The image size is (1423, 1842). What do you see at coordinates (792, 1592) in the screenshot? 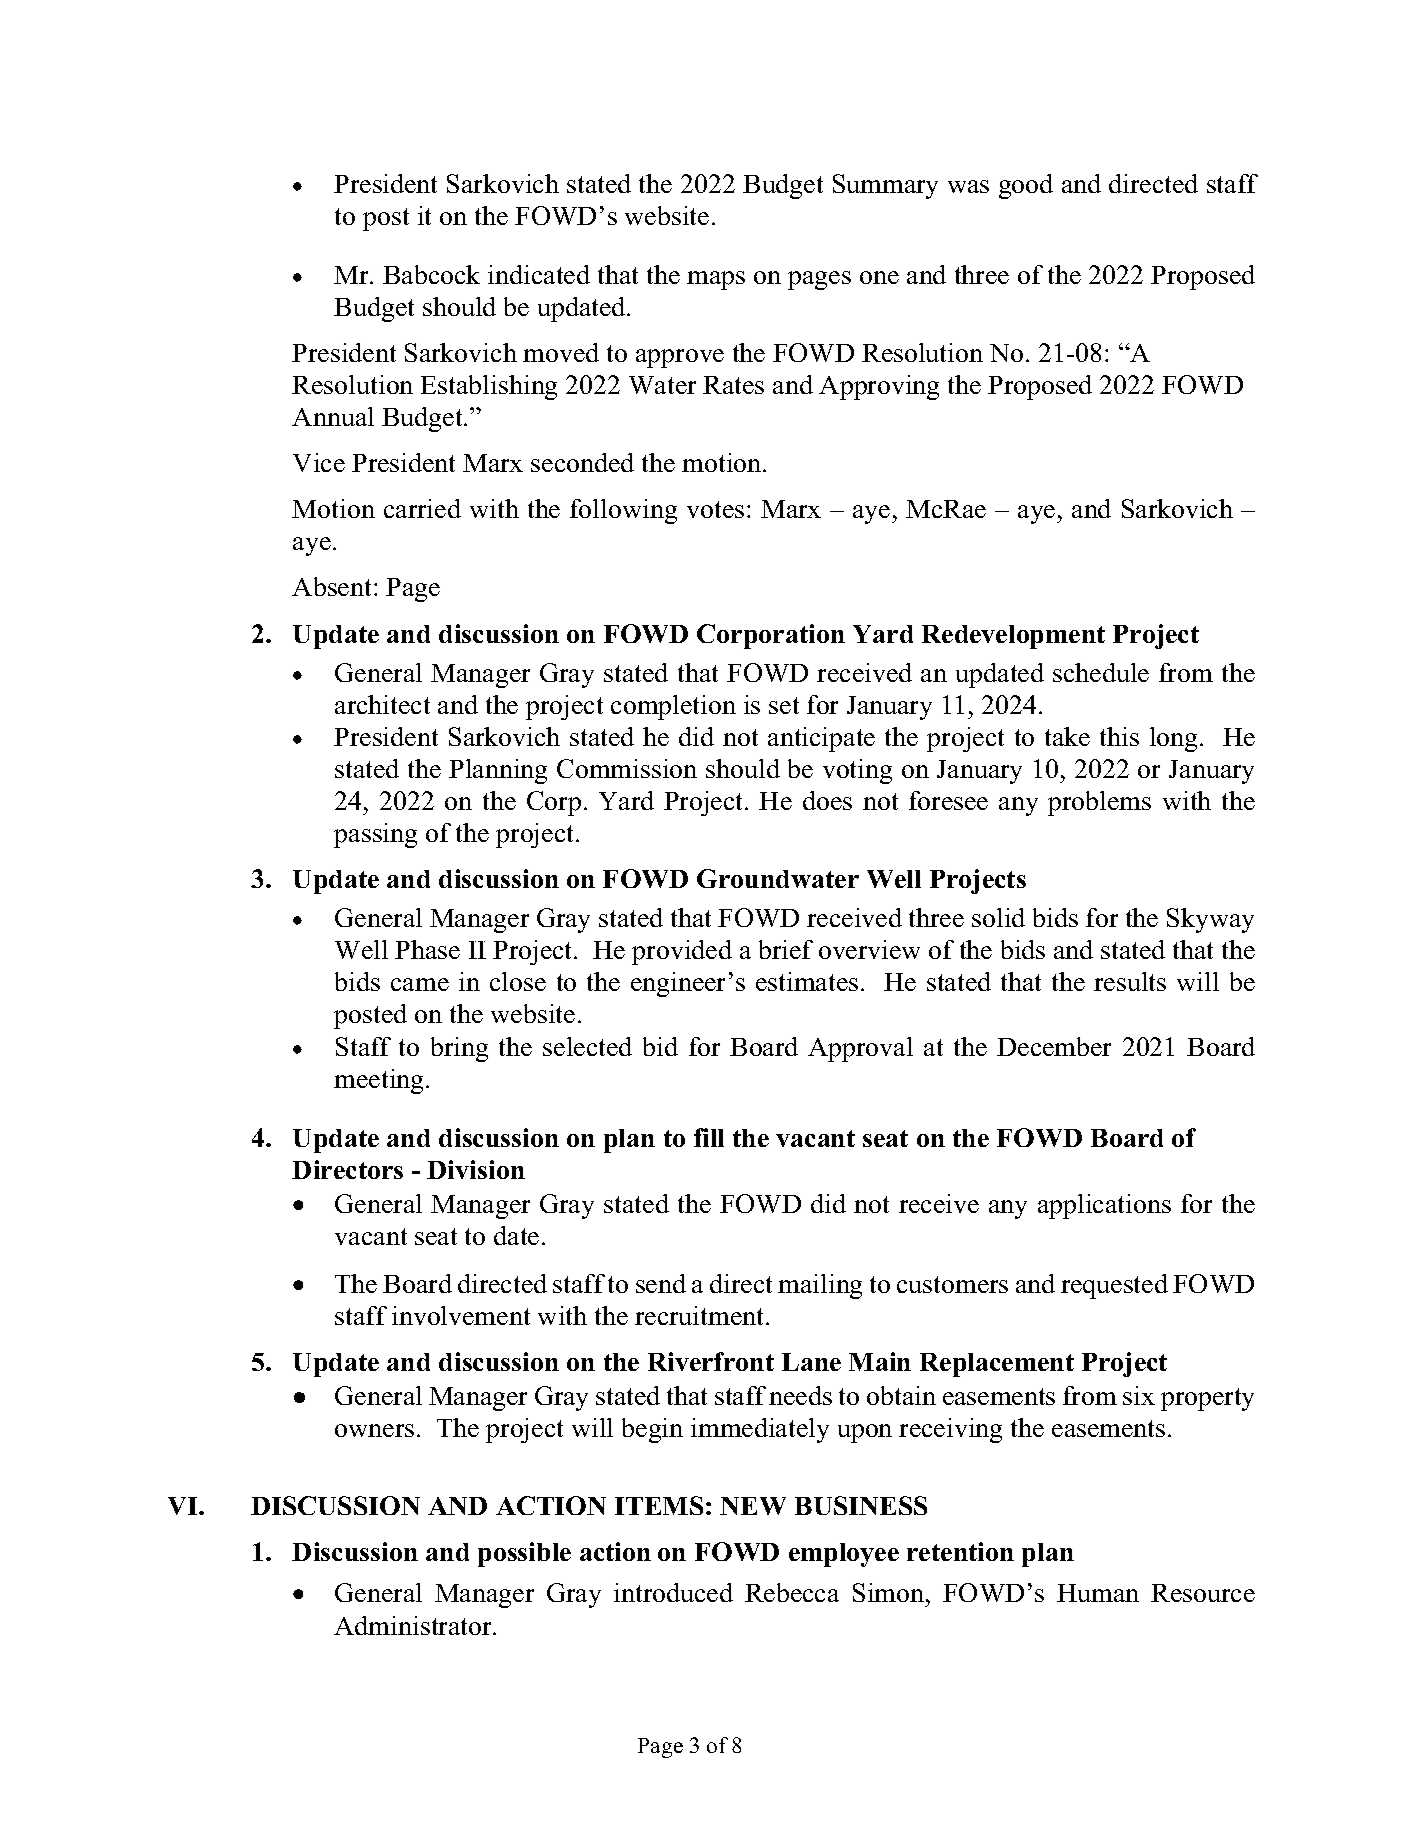
I see `Rebecca` at bounding box center [792, 1592].
